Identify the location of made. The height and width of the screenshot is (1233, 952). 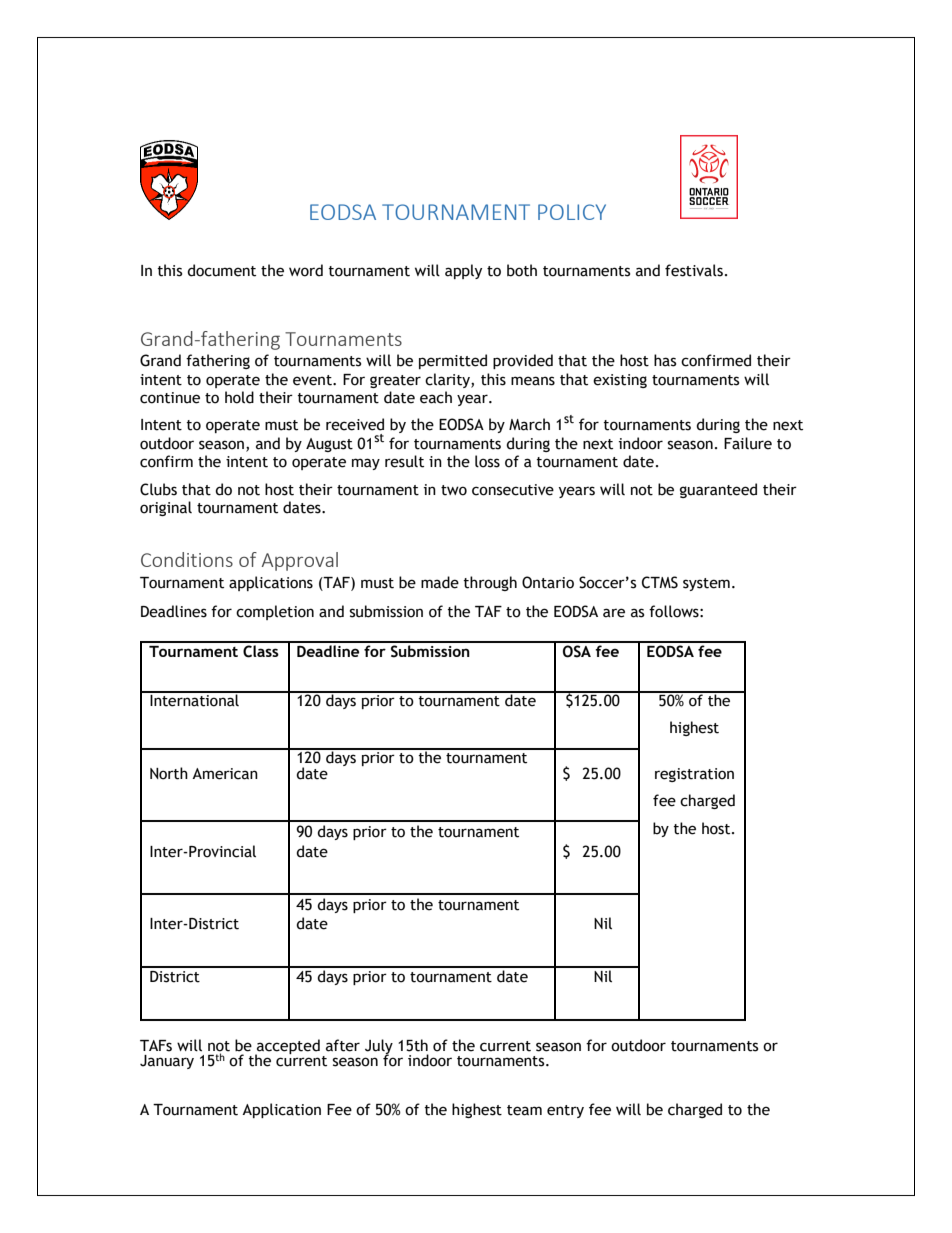
(440, 582).
